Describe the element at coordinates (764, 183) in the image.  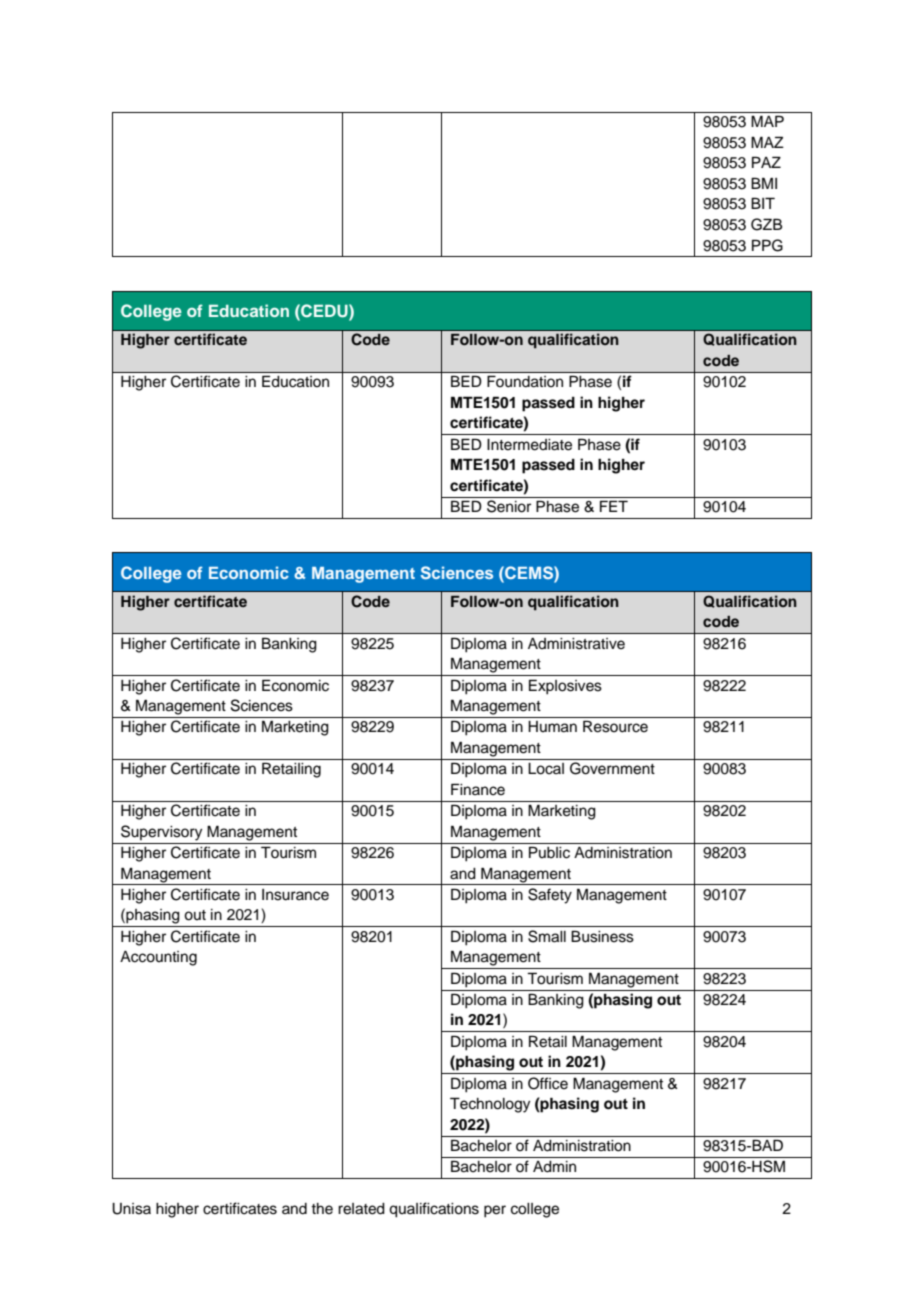
I see `BMI` at that location.
